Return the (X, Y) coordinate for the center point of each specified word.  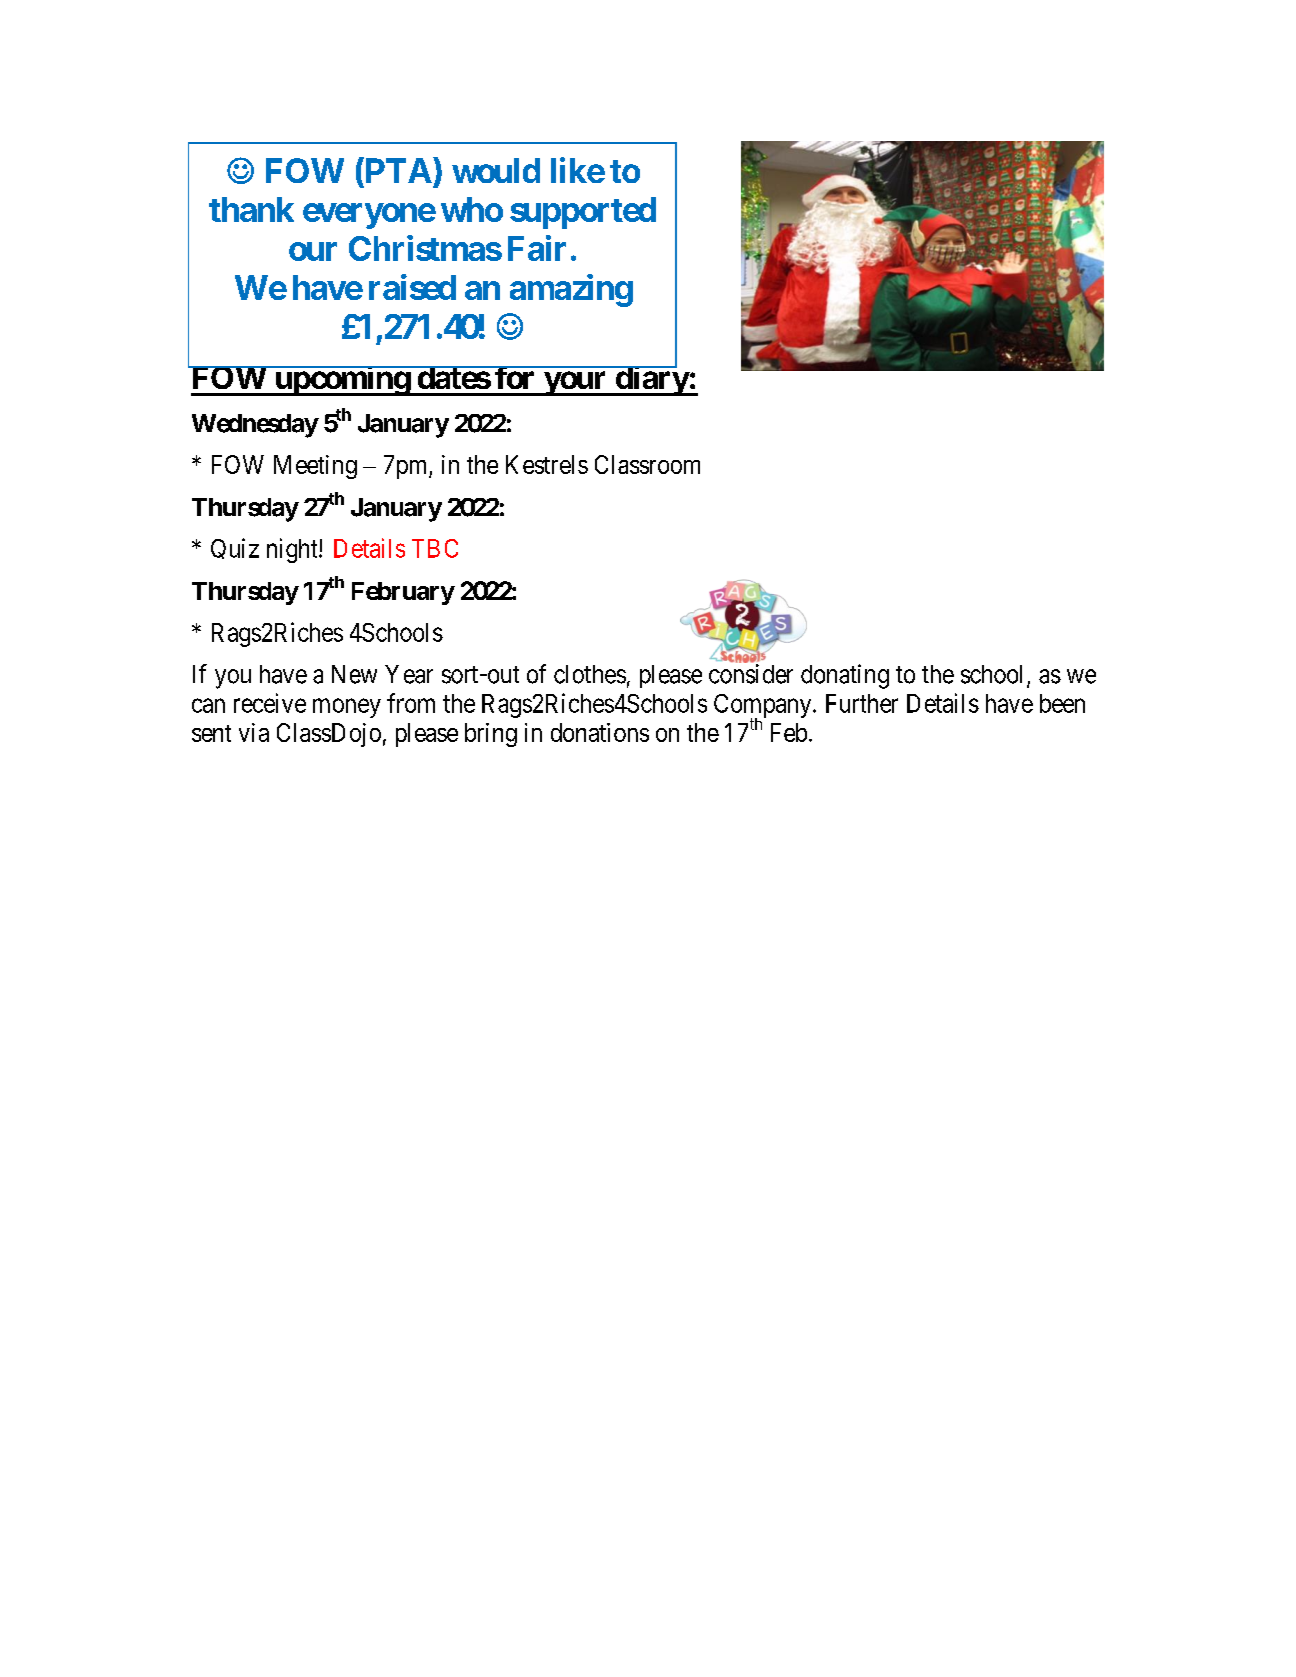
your (575, 384)
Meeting (315, 467)
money (347, 708)
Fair (537, 248)
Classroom (647, 464)
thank (251, 209)
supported (583, 213)
